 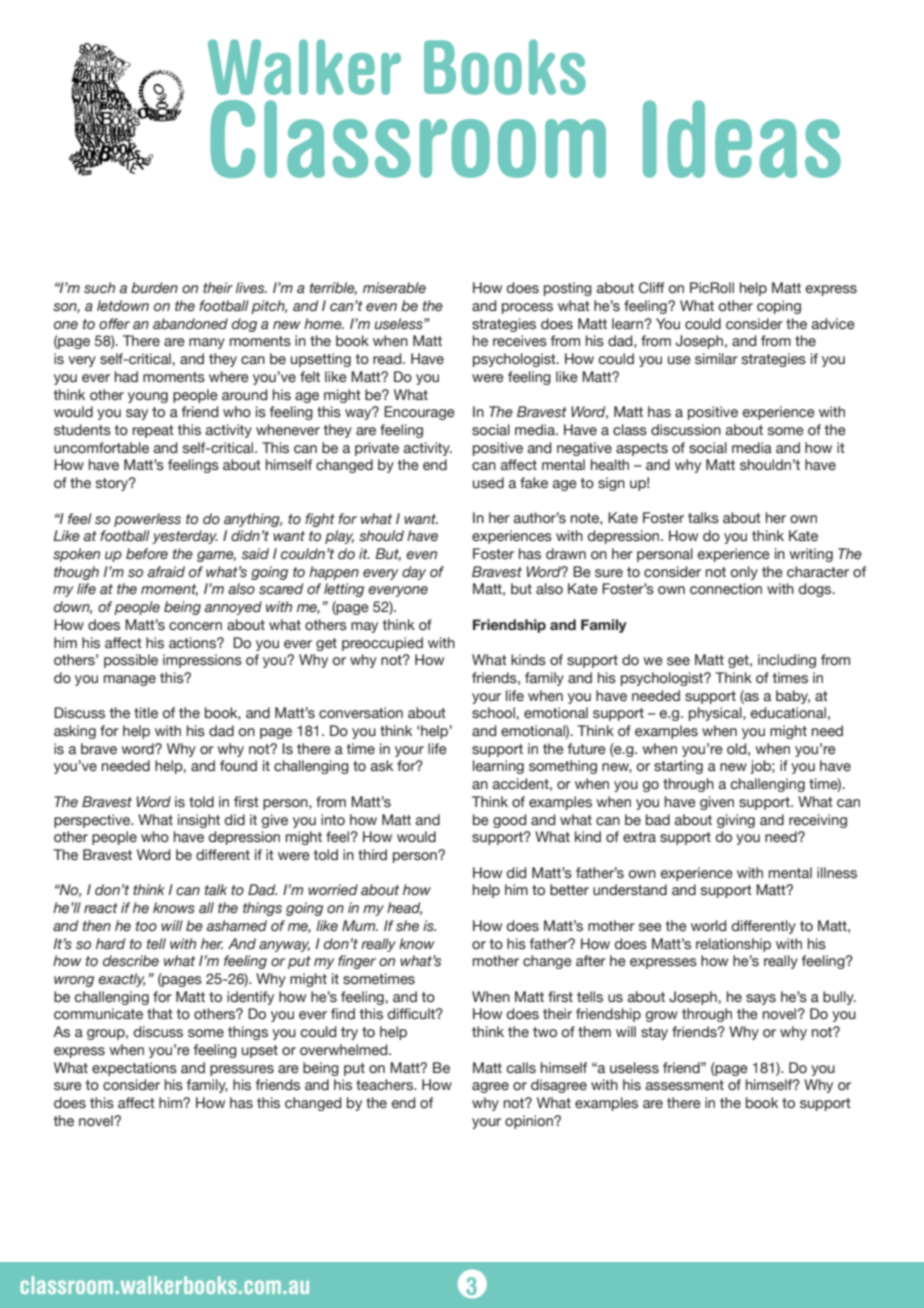 I want to click on Ideas, so click(x=742, y=139).
